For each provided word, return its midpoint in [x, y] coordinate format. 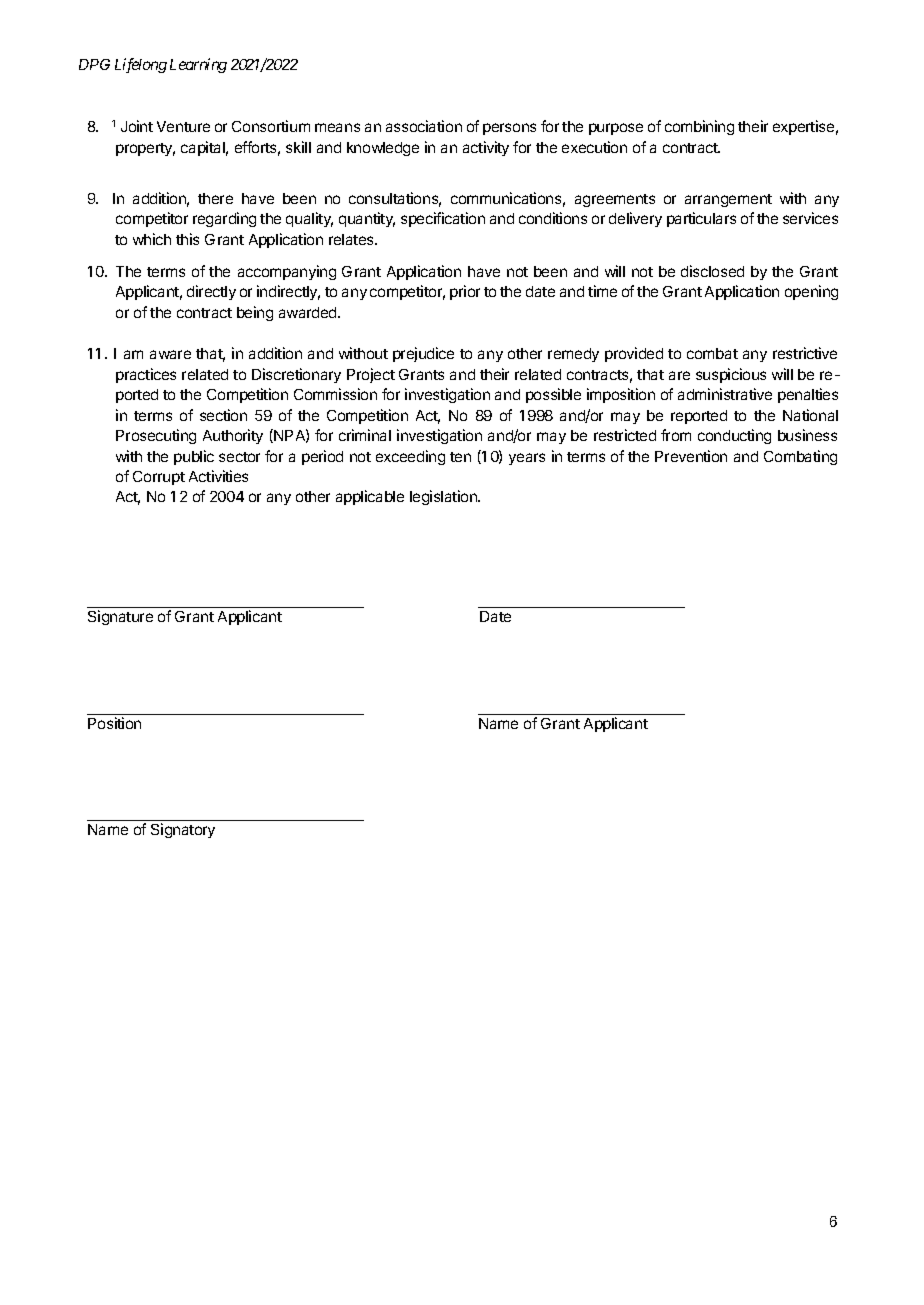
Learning [198, 65]
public [194, 457]
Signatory [183, 830]
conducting [734, 436]
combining [699, 127]
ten [460, 457]
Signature [120, 617]
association [424, 126]
